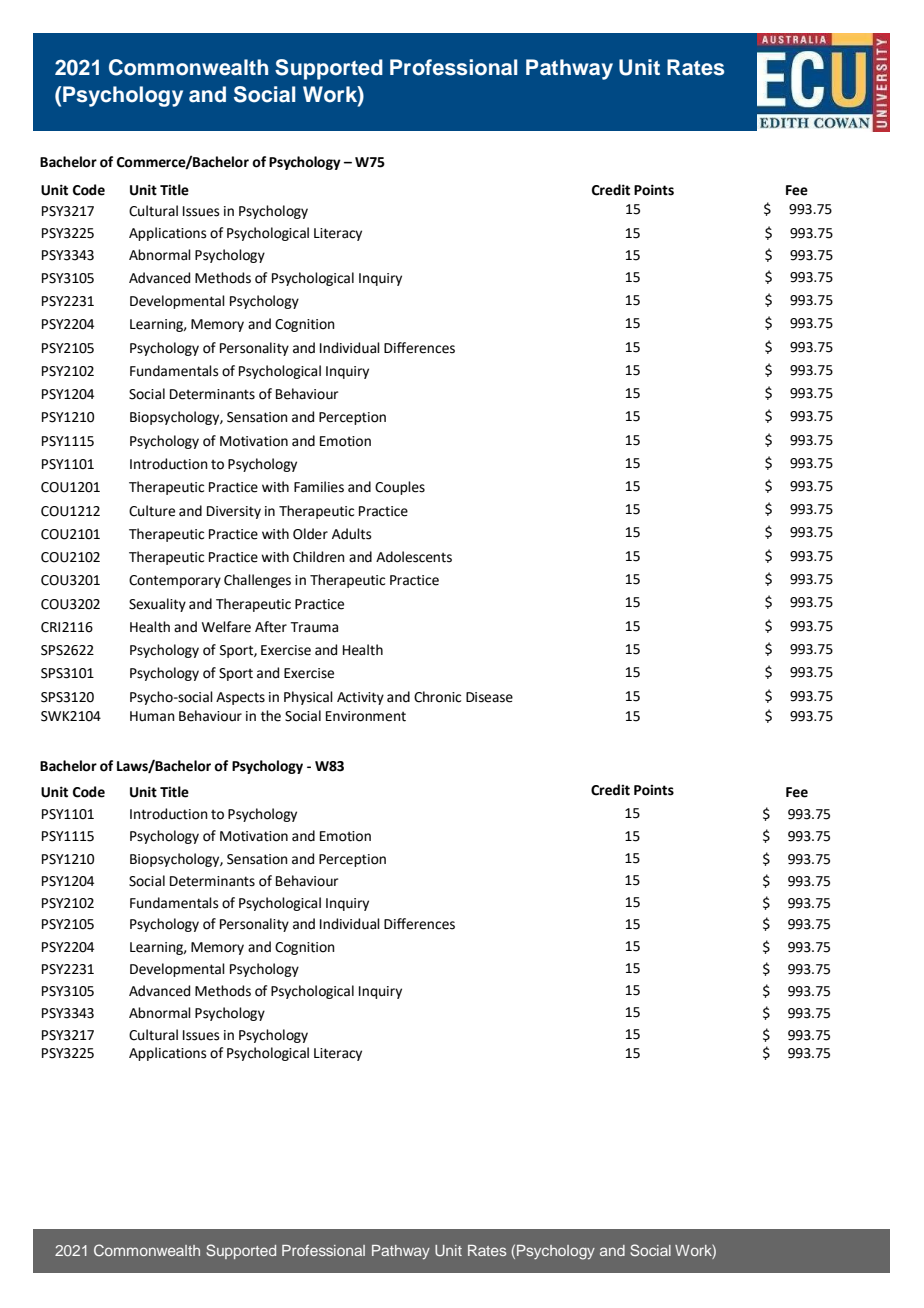  Describe the element at coordinates (175, 581) in the screenshot. I see `Contemporary` at that location.
